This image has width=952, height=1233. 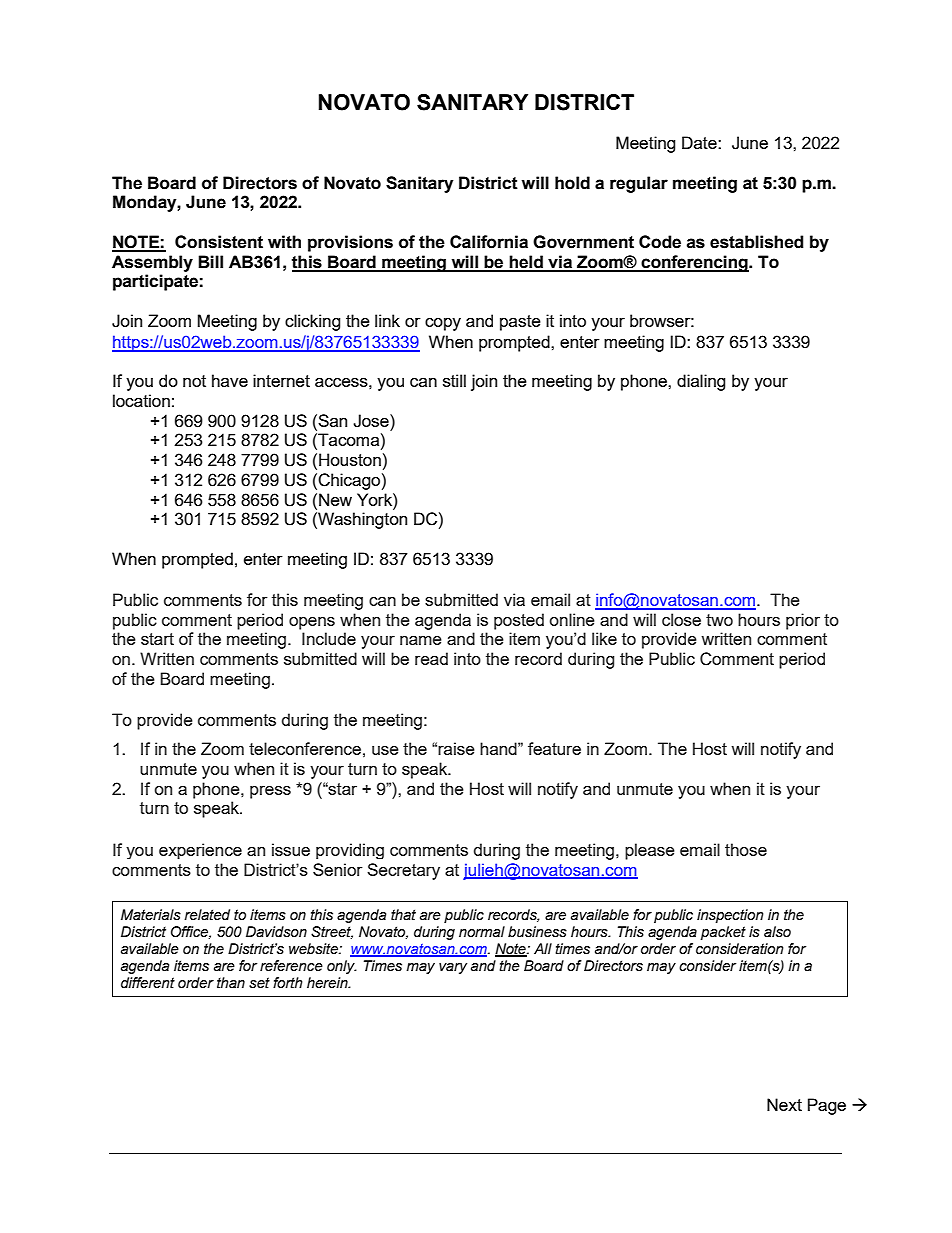 What do you see at coordinates (453, 968) in the image?
I see `vary` at bounding box center [453, 968].
